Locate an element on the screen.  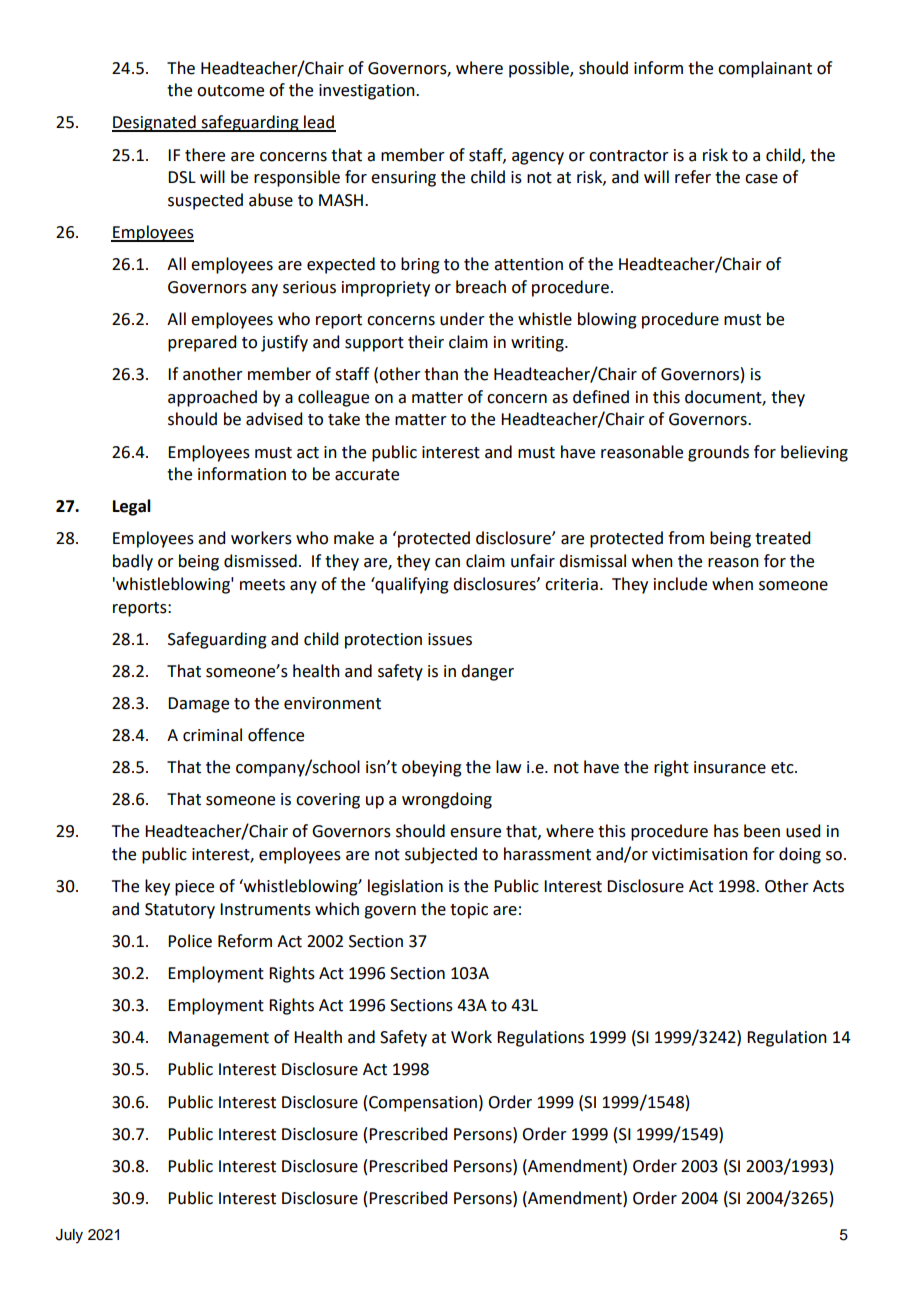
accurate is located at coordinates (367, 475).
